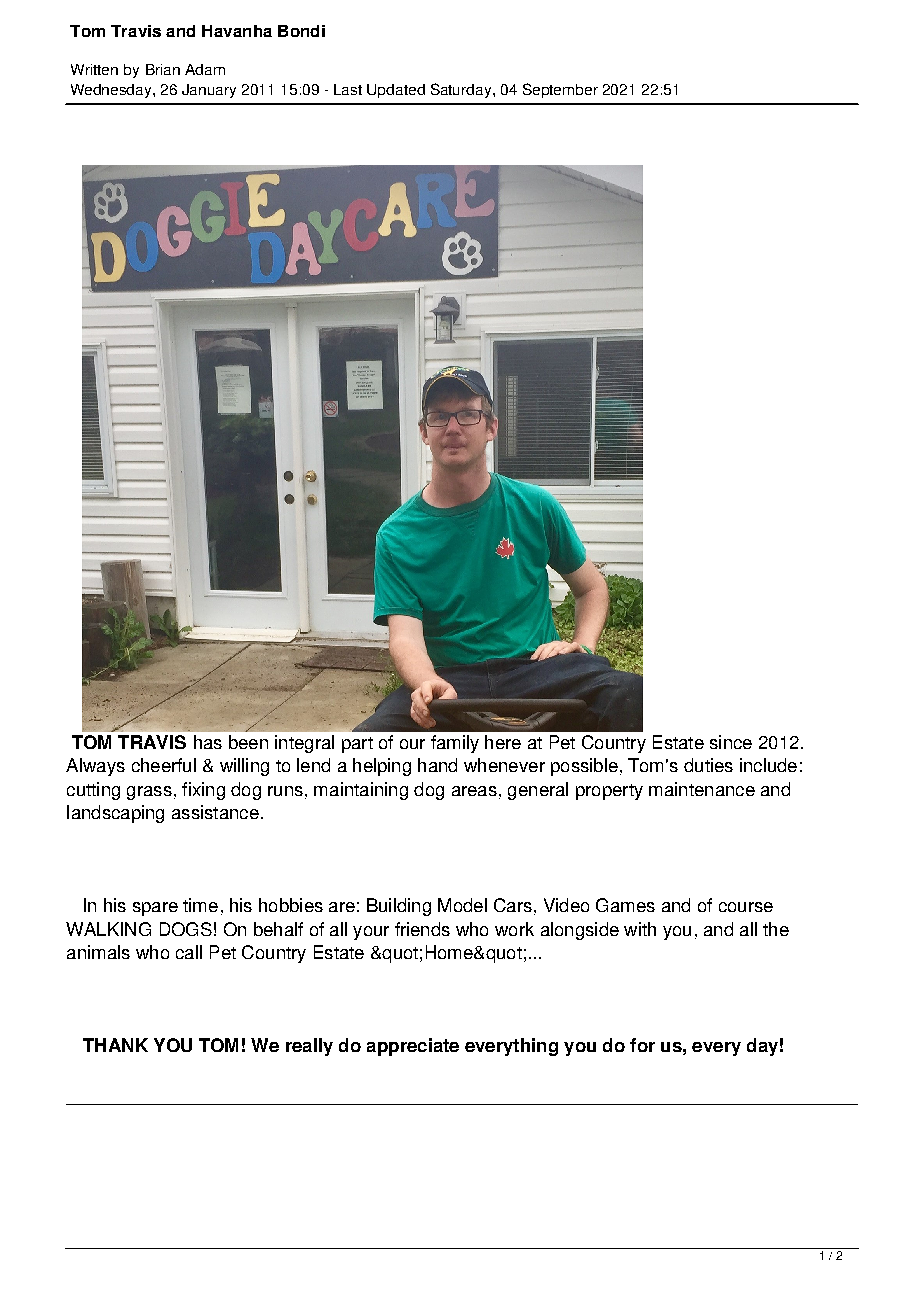 Image resolution: width=924 pixels, height=1308 pixels. Describe the element at coordinates (163, 69) in the screenshot. I see `Brian` at that location.
